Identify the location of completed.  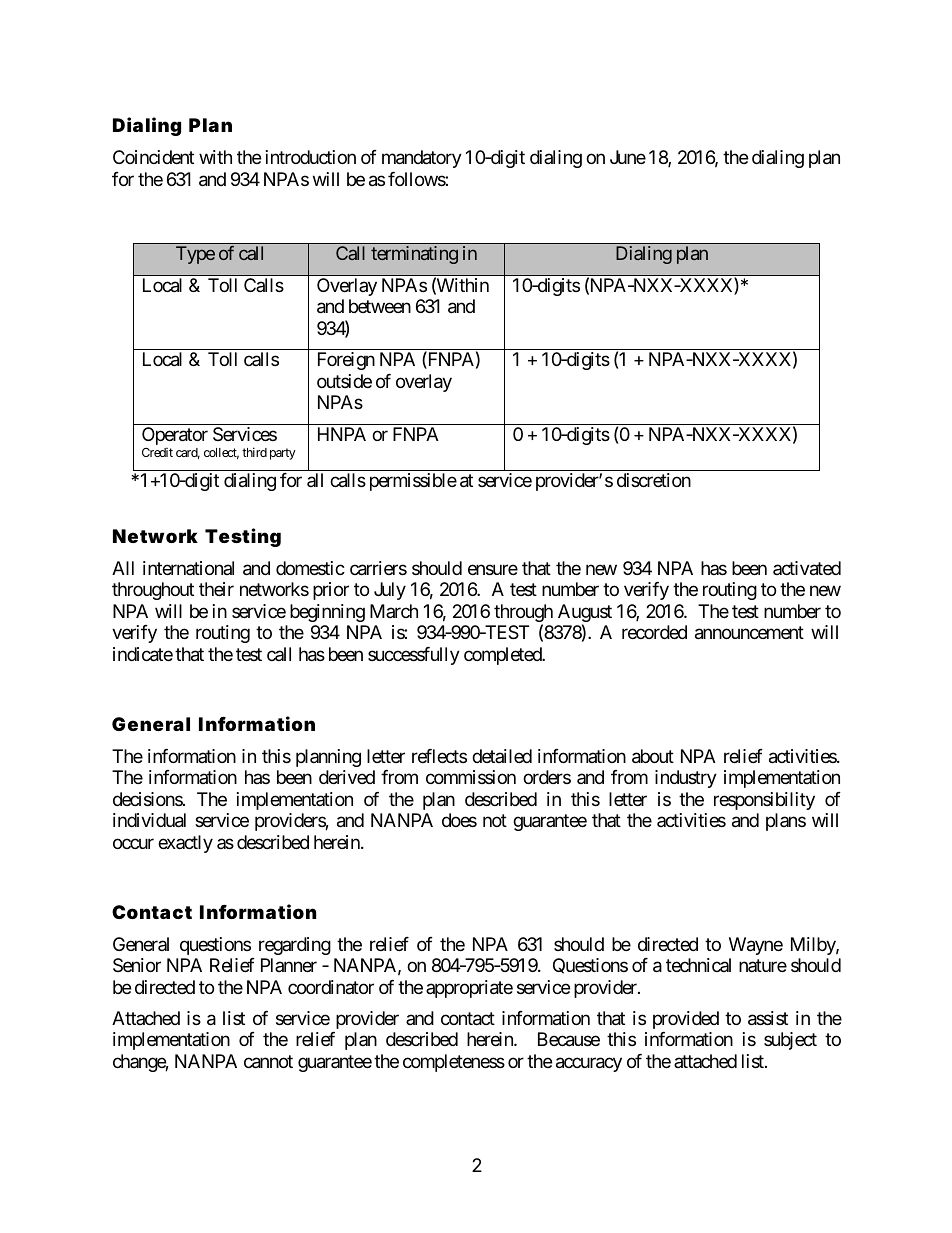
(503, 656).
